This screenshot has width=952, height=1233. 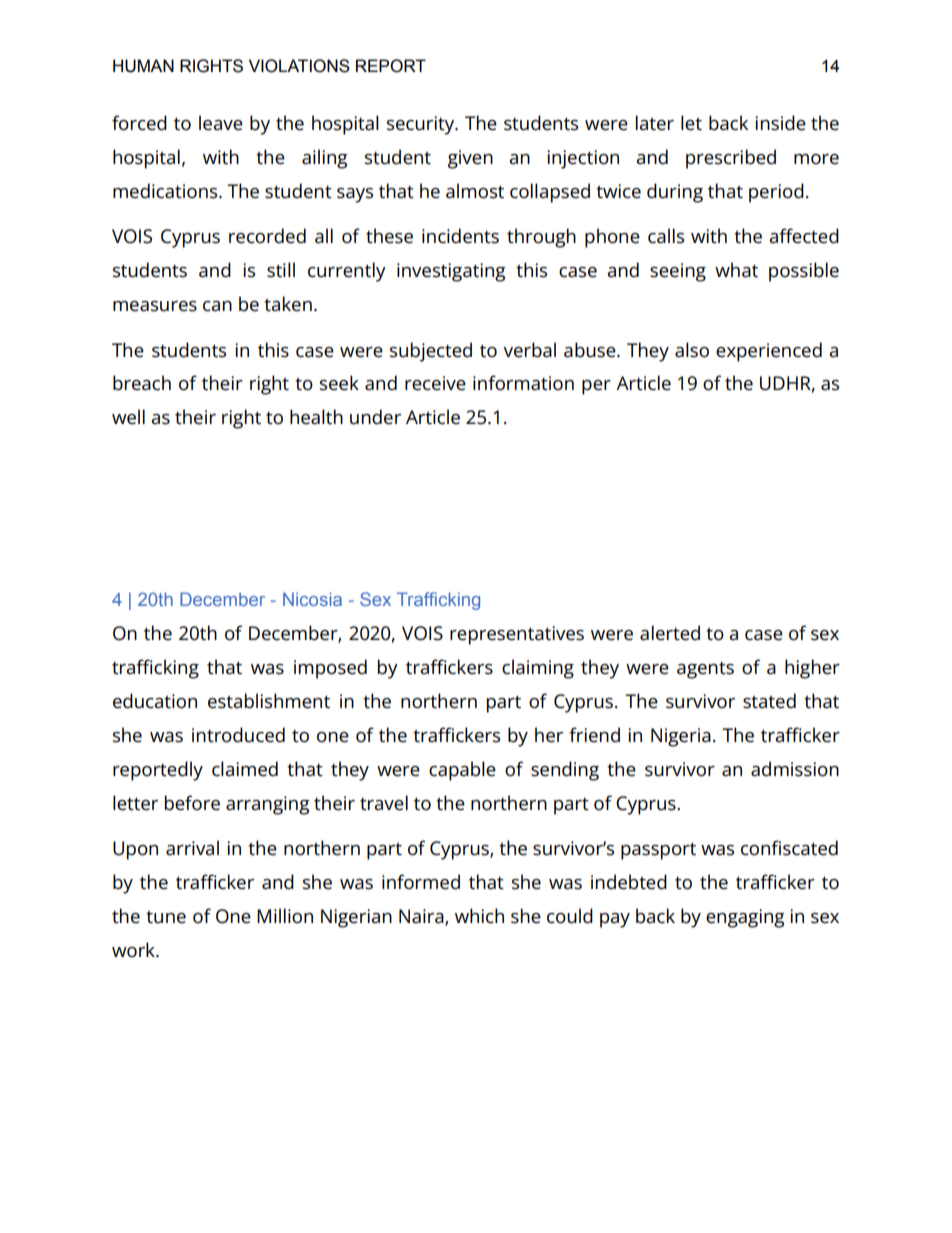 What do you see at coordinates (736, 270) in the screenshot?
I see `what` at bounding box center [736, 270].
